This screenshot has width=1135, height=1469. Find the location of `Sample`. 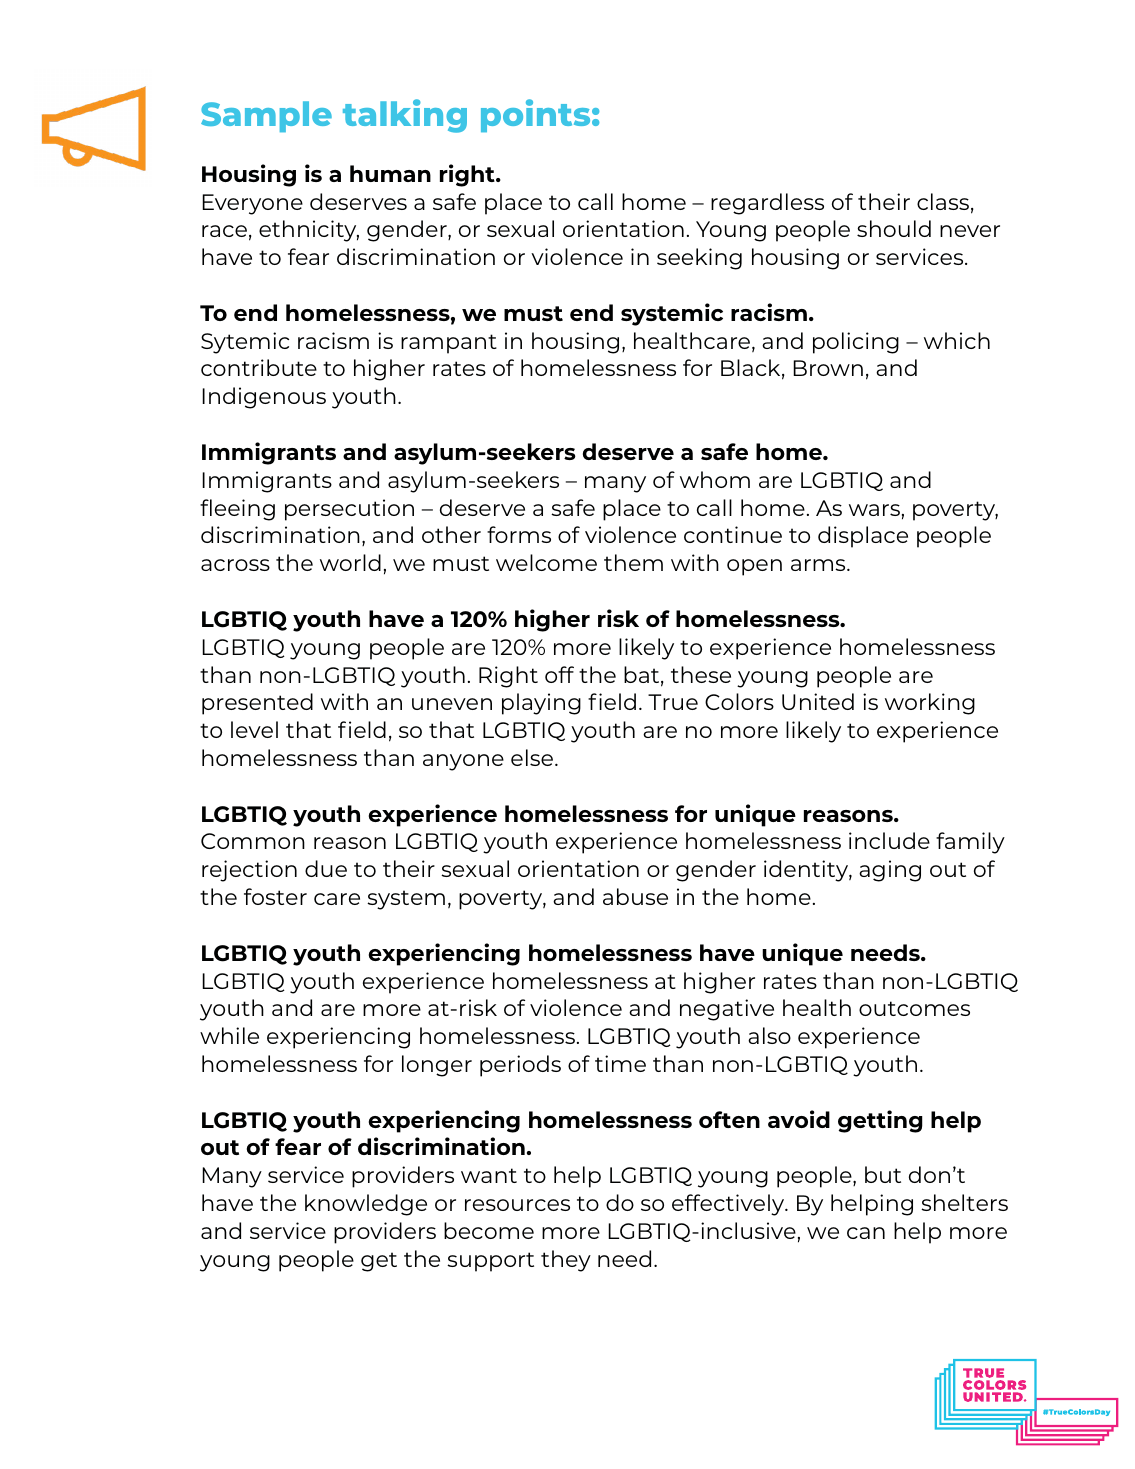

Sample is located at coordinates (266, 116).
